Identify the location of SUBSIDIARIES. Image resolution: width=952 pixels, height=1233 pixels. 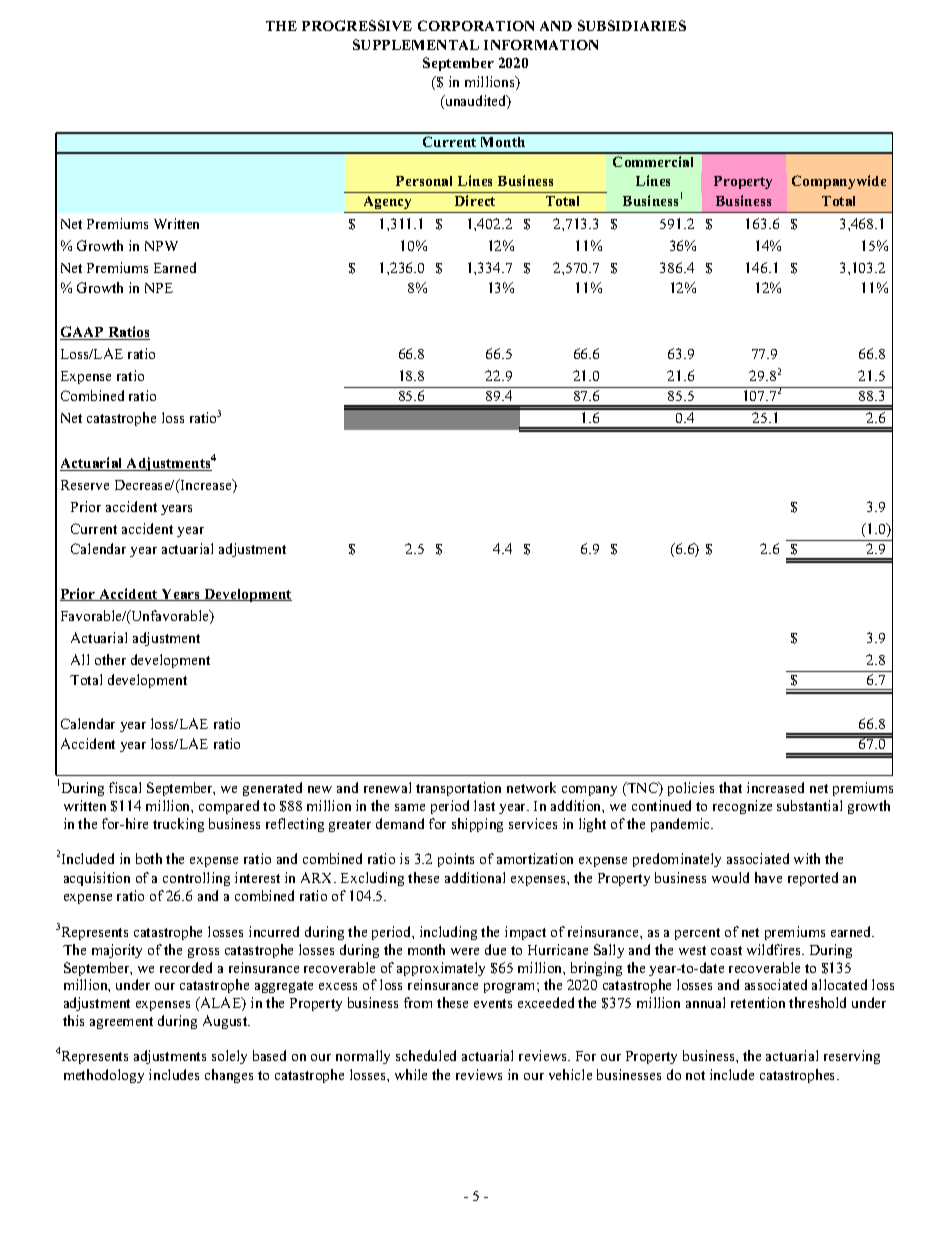
(632, 25).
